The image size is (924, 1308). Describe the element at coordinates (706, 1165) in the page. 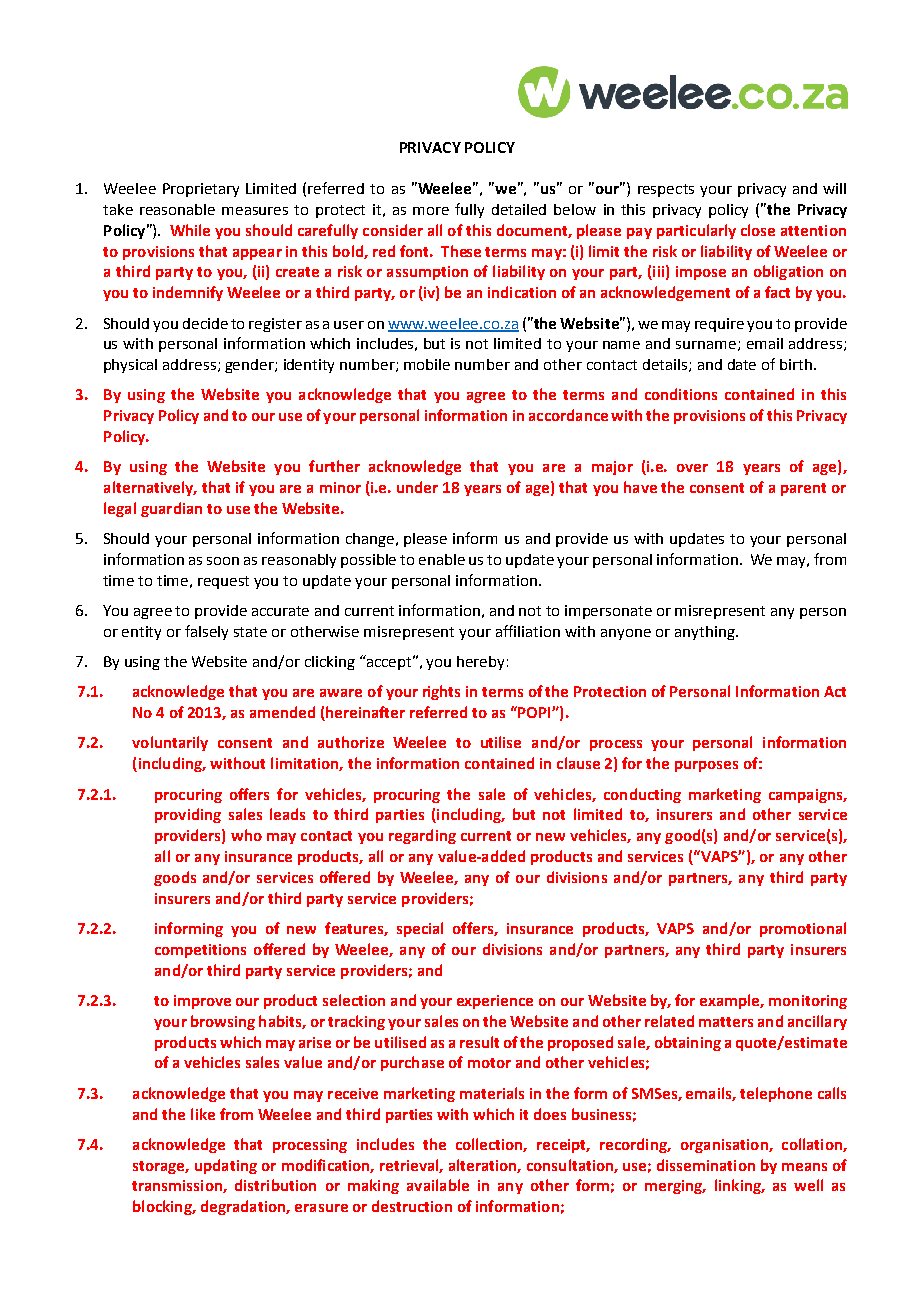

I see `dissemination` at that location.
